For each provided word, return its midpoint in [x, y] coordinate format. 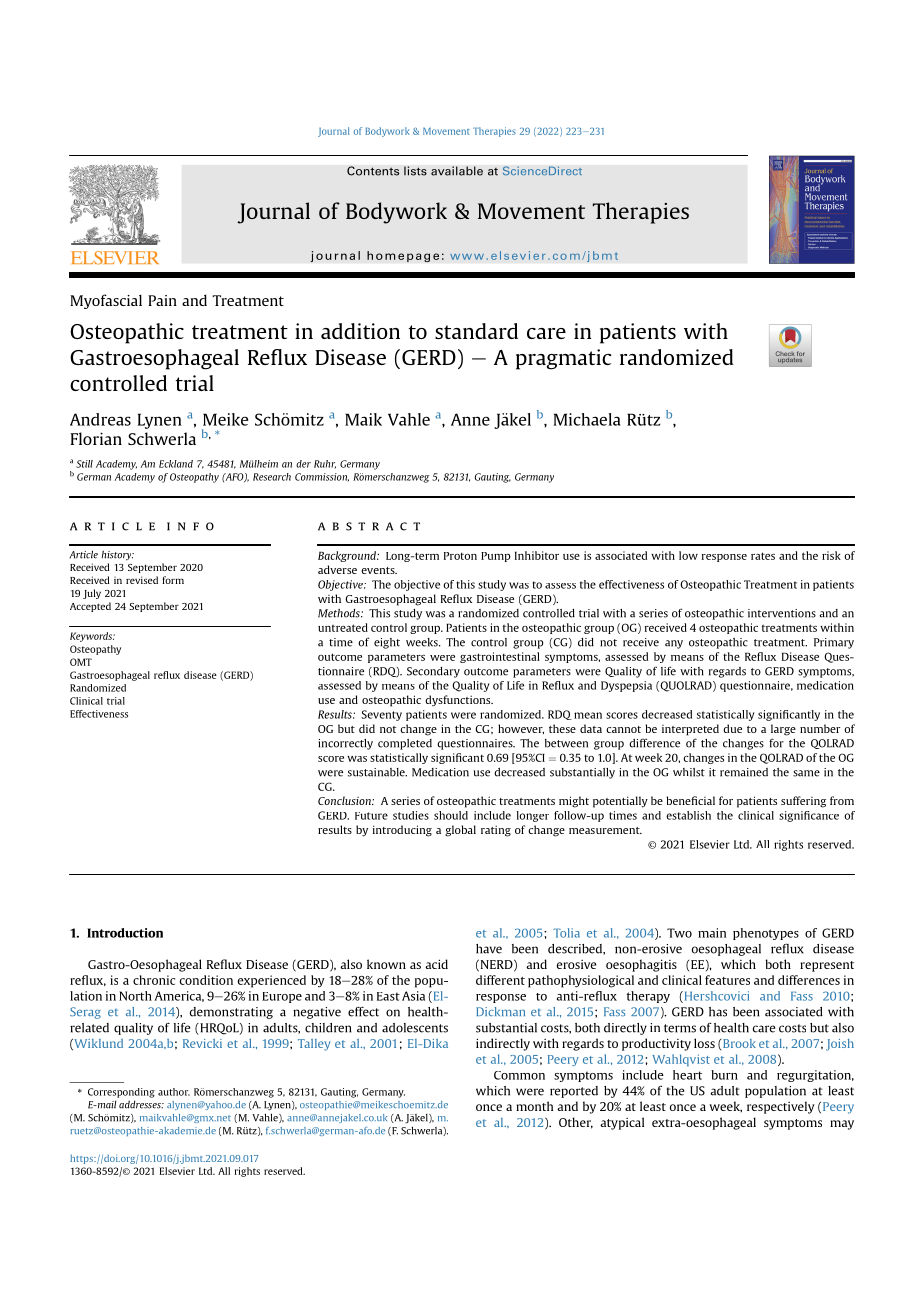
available [457, 171]
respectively [781, 1107]
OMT [81, 662]
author [174, 1092]
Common [519, 1075]
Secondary [433, 672]
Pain [162, 300]
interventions [782, 613]
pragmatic [563, 359]
